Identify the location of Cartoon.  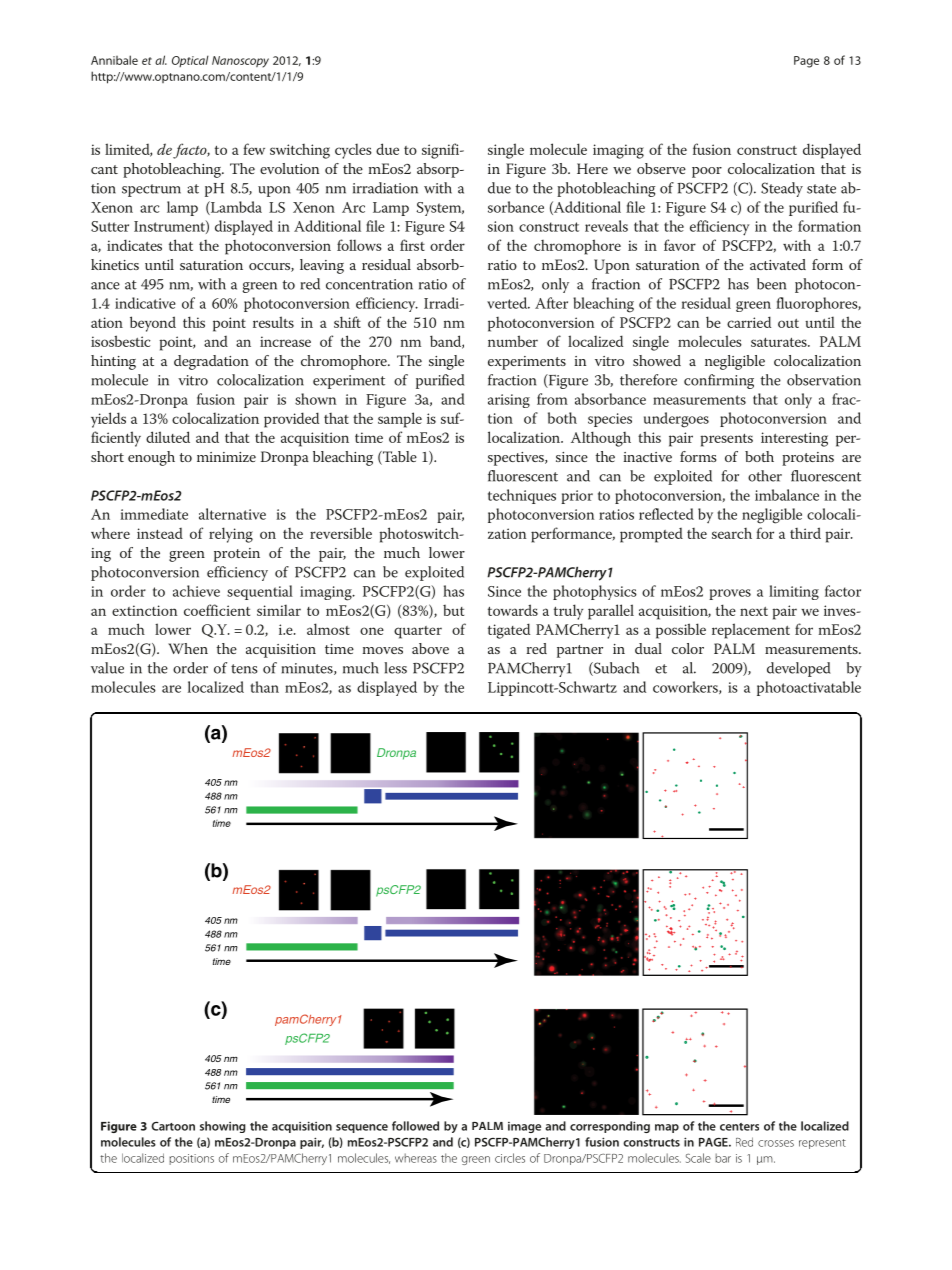
(173, 1126).
